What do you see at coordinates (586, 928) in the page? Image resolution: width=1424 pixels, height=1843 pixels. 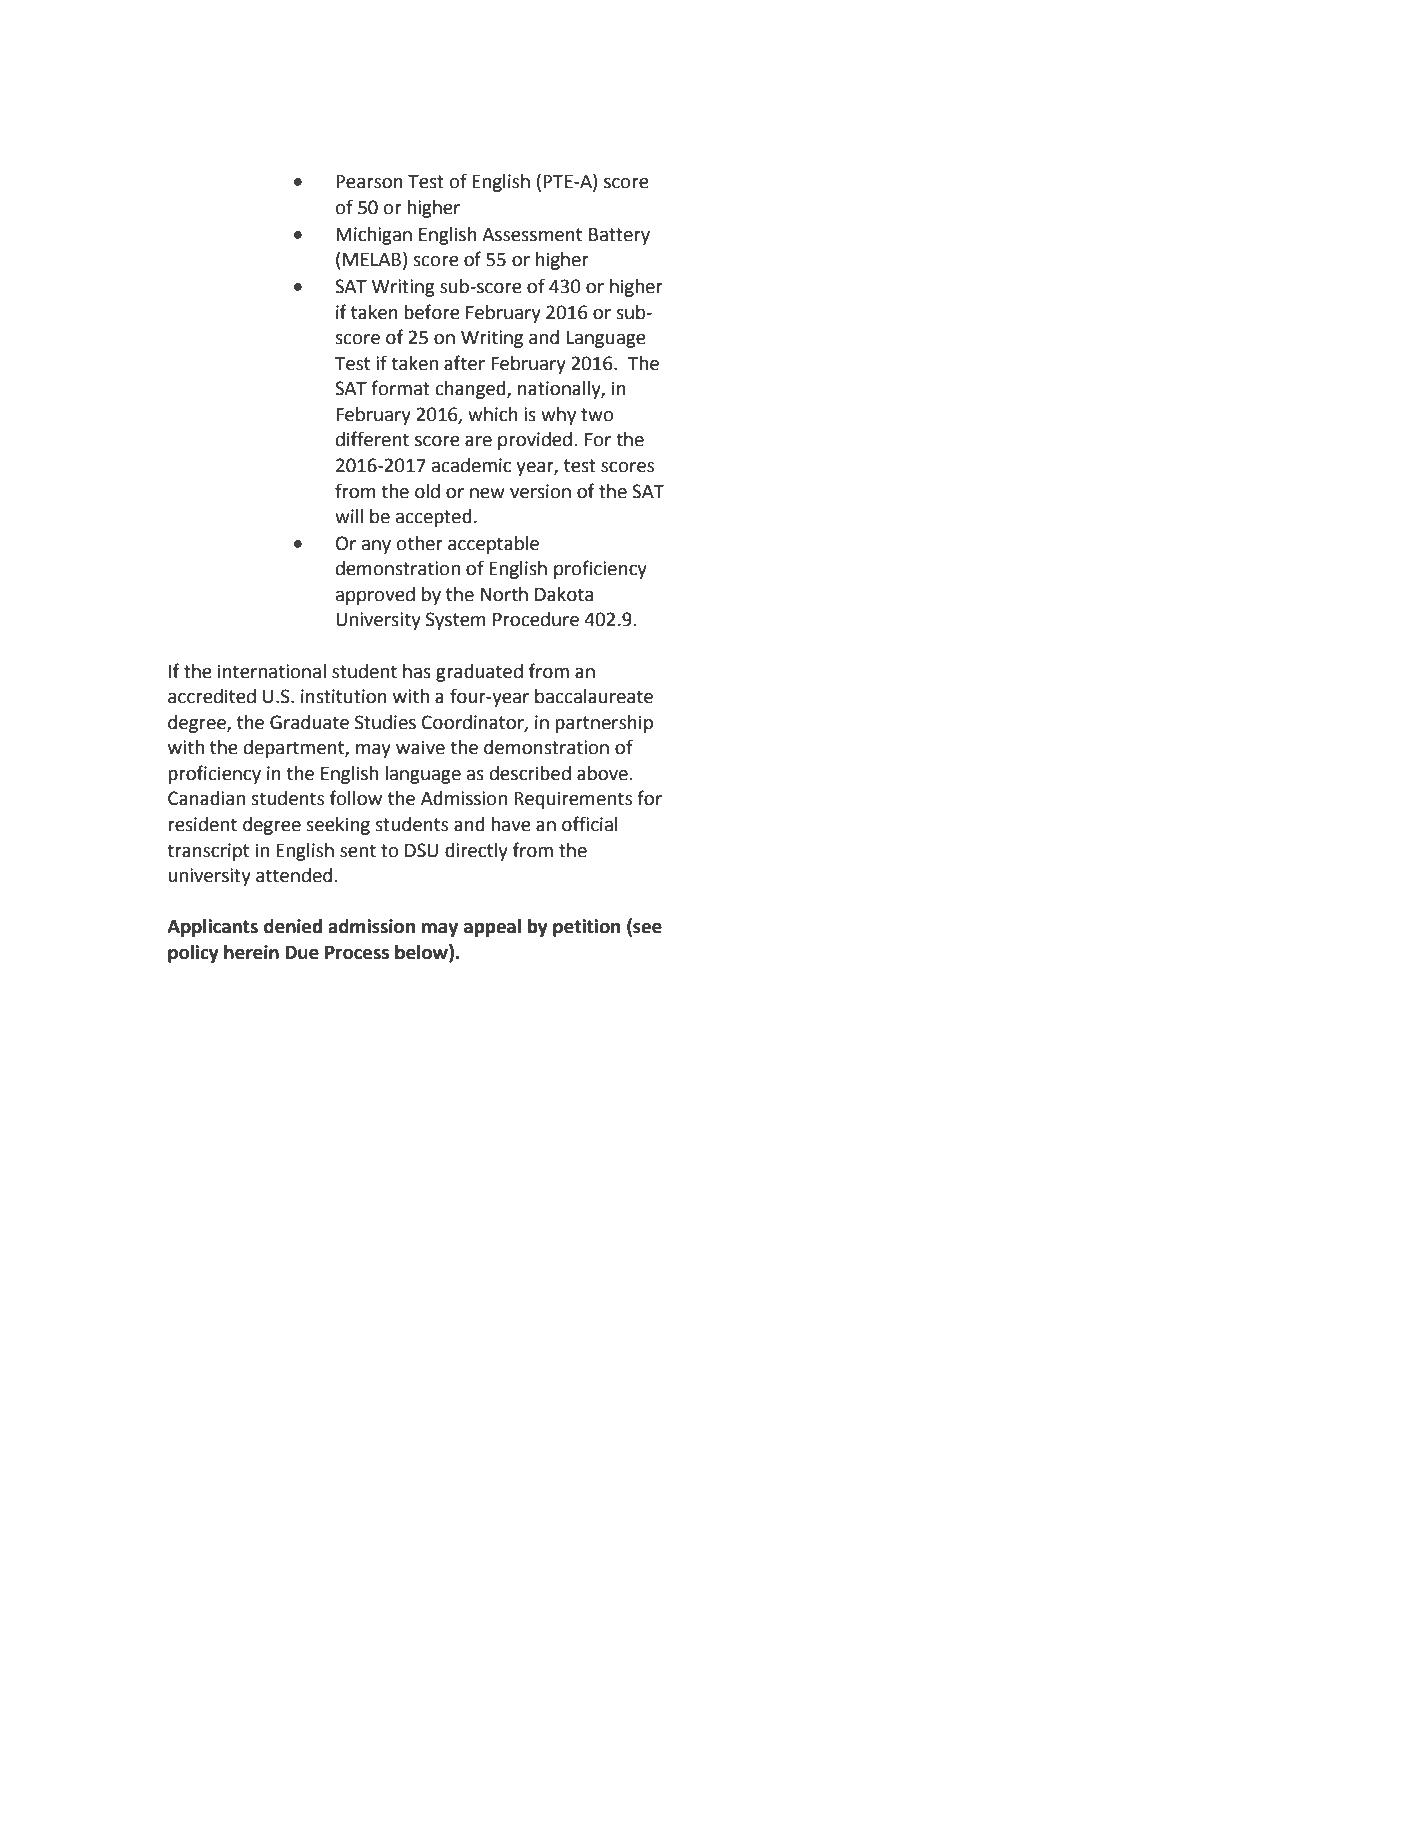 I see `petition` at bounding box center [586, 928].
